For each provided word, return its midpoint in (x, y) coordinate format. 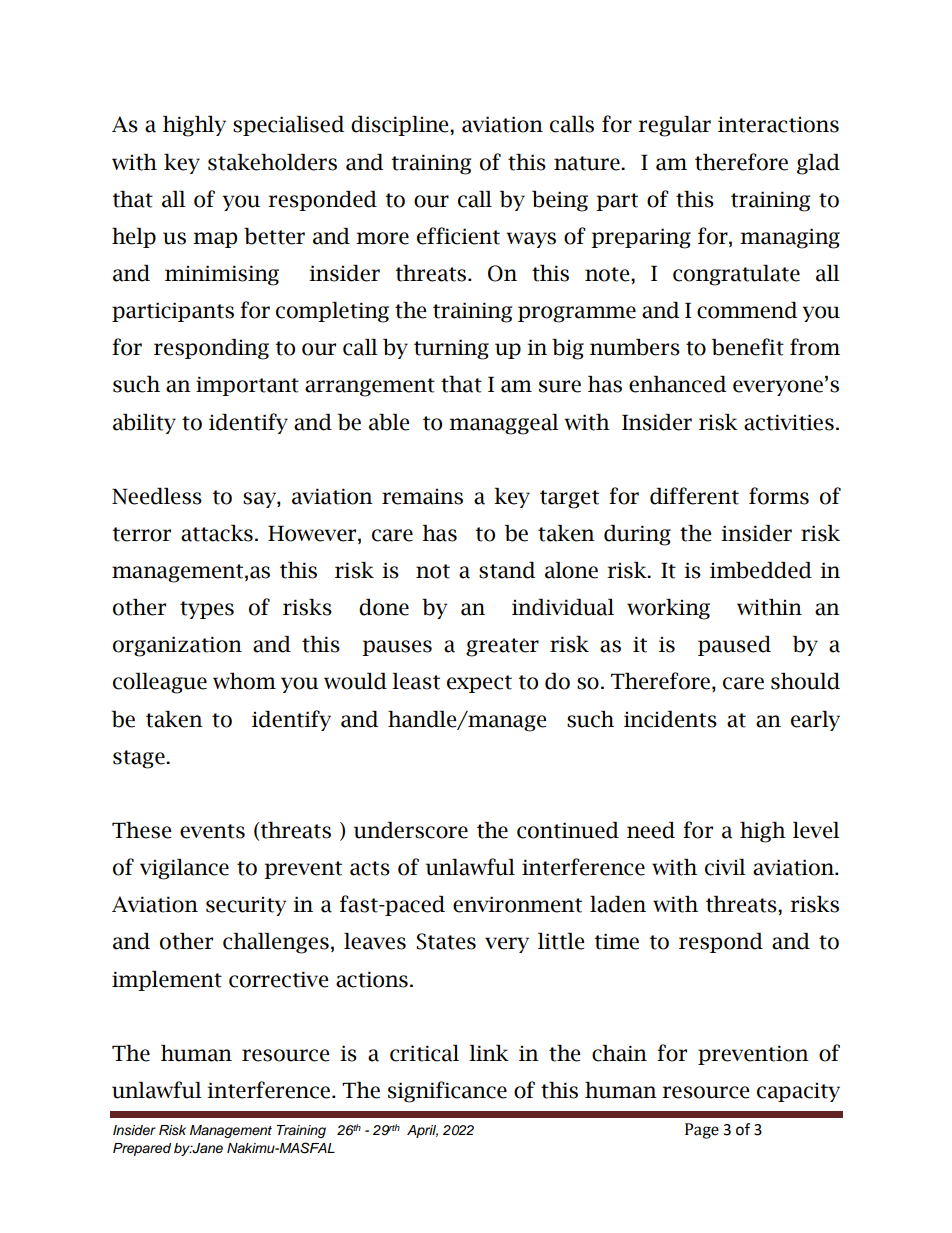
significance (447, 1092)
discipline (401, 126)
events (212, 831)
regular (674, 126)
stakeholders (272, 162)
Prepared (142, 1149)
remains (422, 497)
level (816, 830)
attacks (217, 533)
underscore (411, 830)
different (694, 496)
